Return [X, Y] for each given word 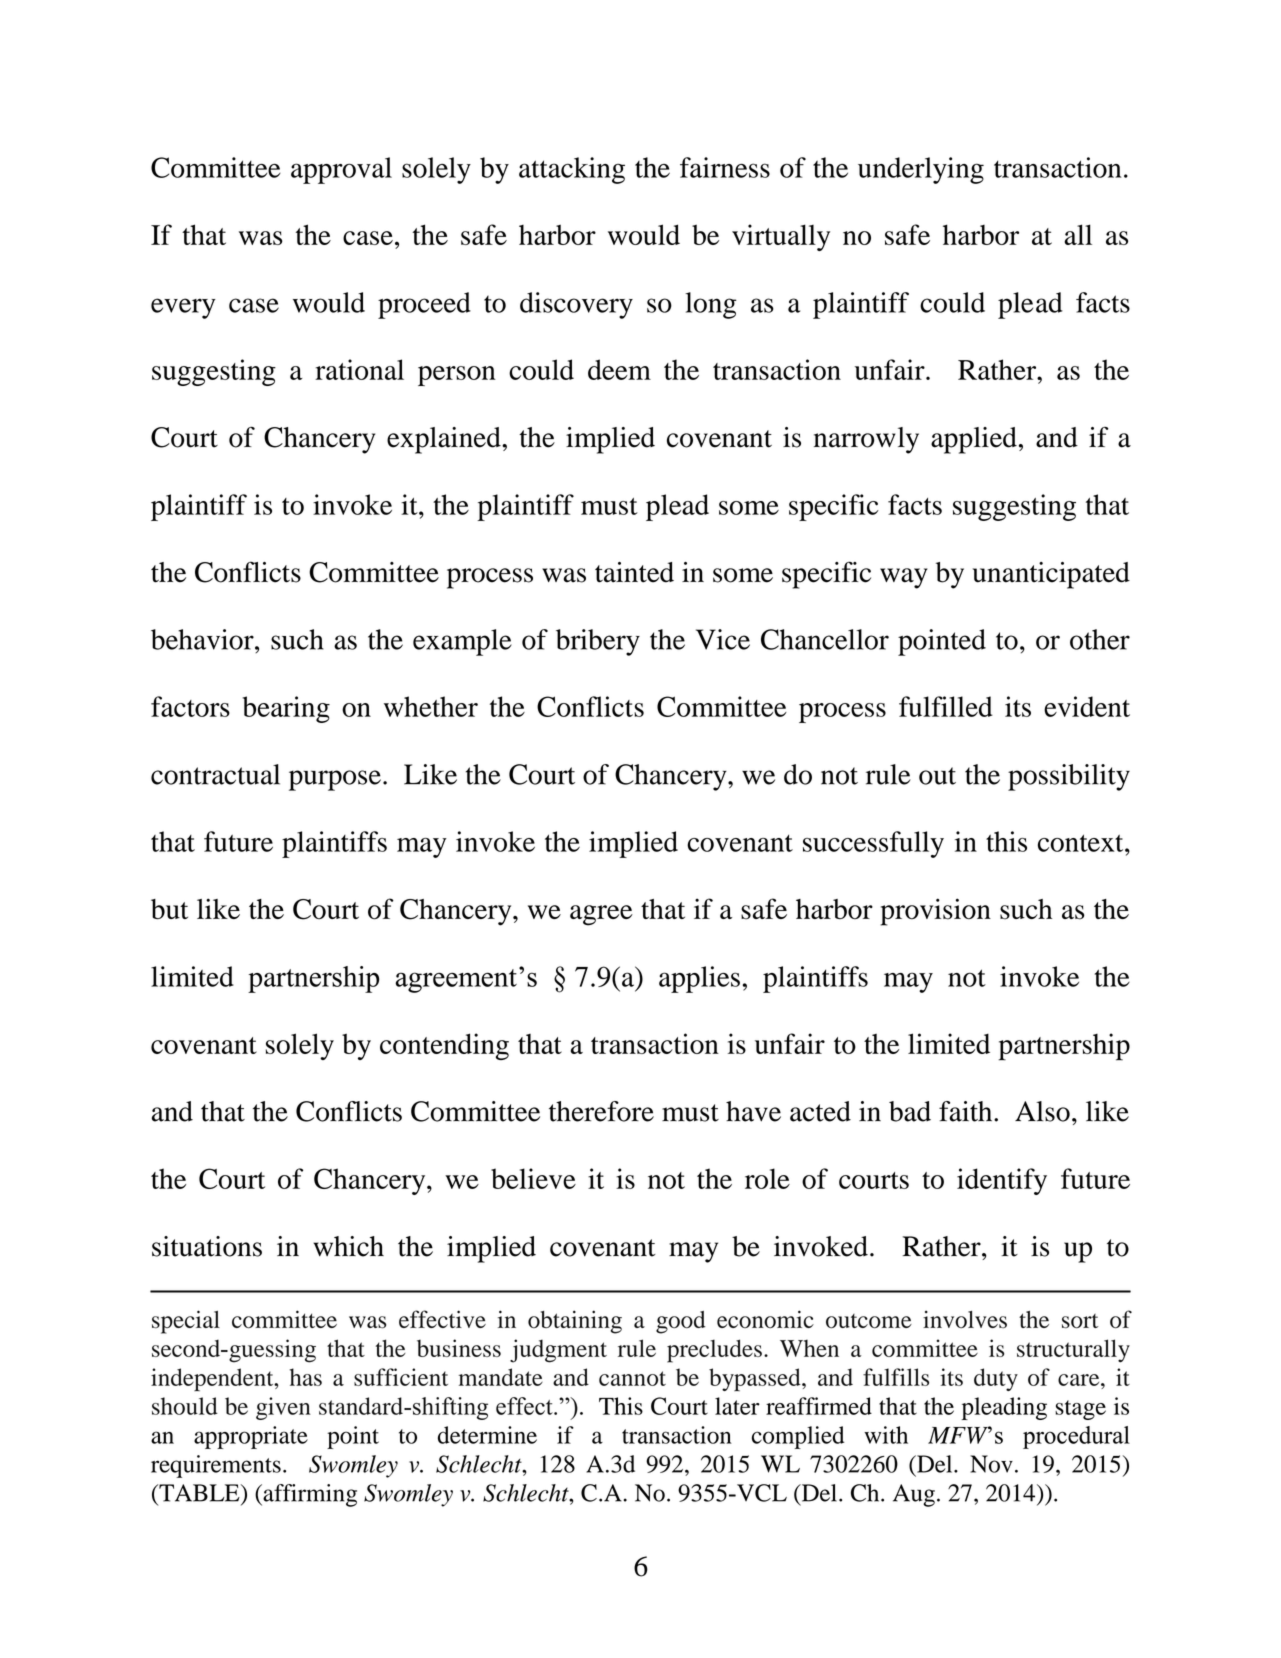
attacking [572, 170]
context [1082, 843]
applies [699, 979]
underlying [921, 170]
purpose [335, 780]
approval [341, 170]
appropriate [251, 1437]
